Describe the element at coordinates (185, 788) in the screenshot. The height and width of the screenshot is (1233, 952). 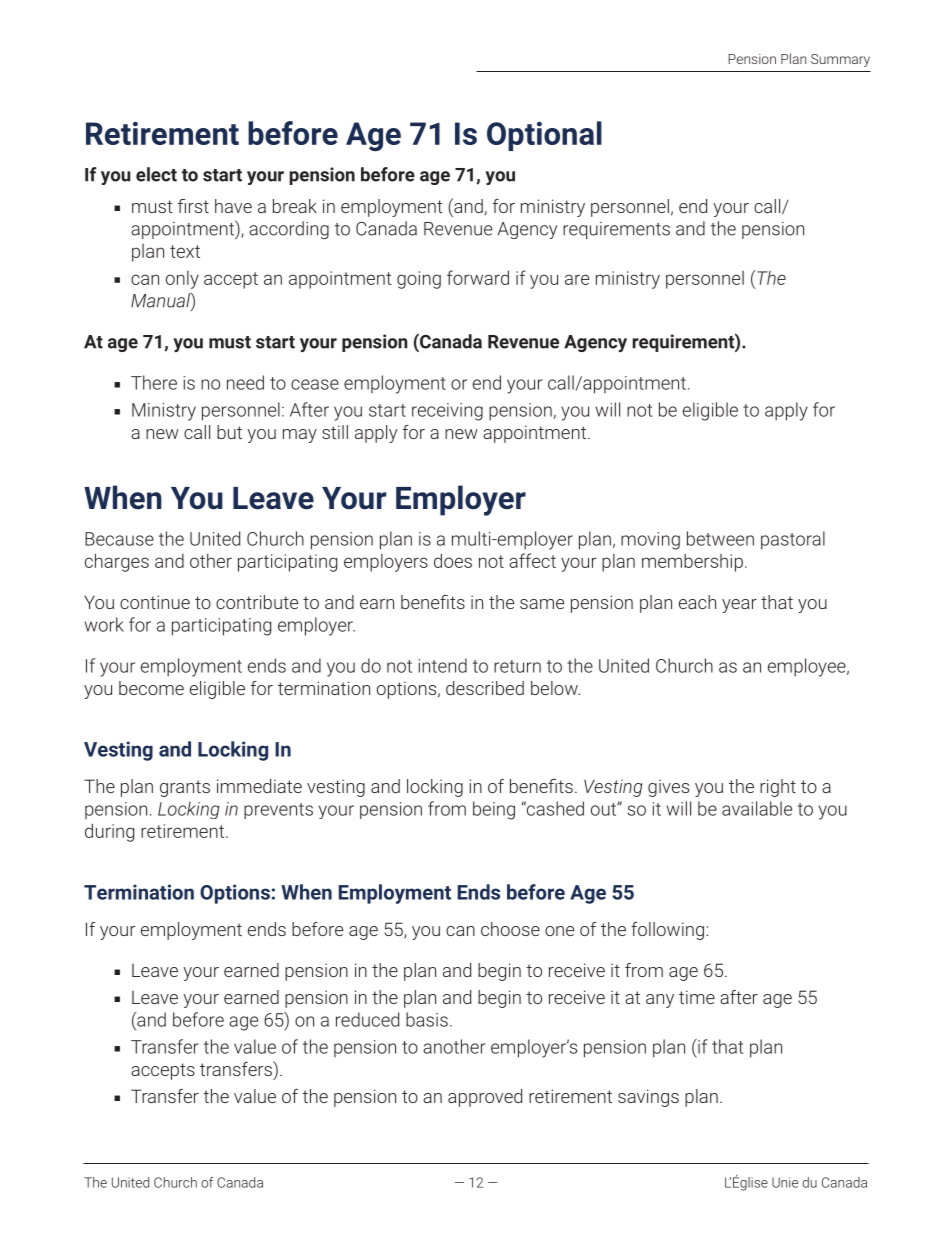
I see `grants` at that location.
